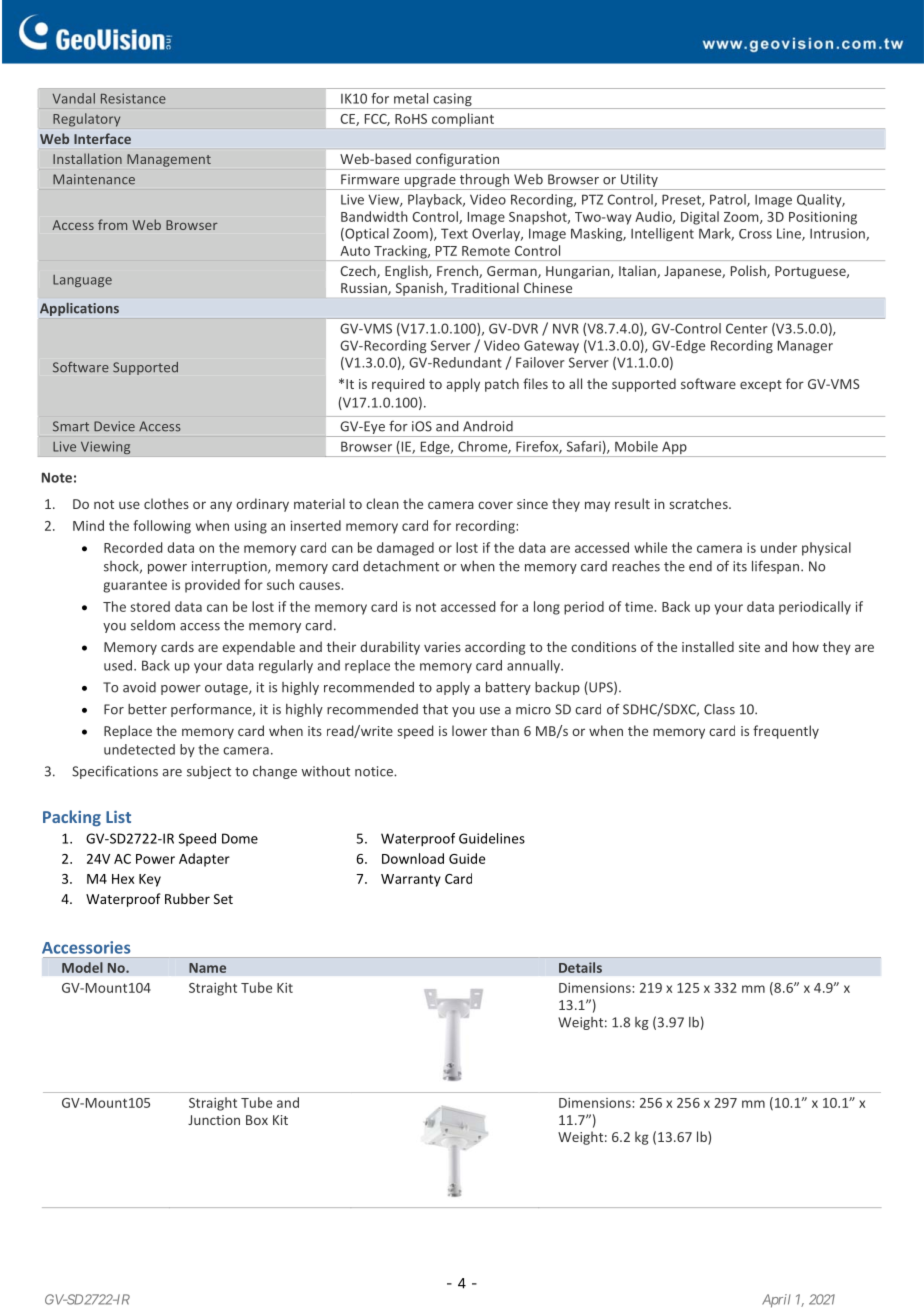  I want to click on Class, so click(719, 709).
